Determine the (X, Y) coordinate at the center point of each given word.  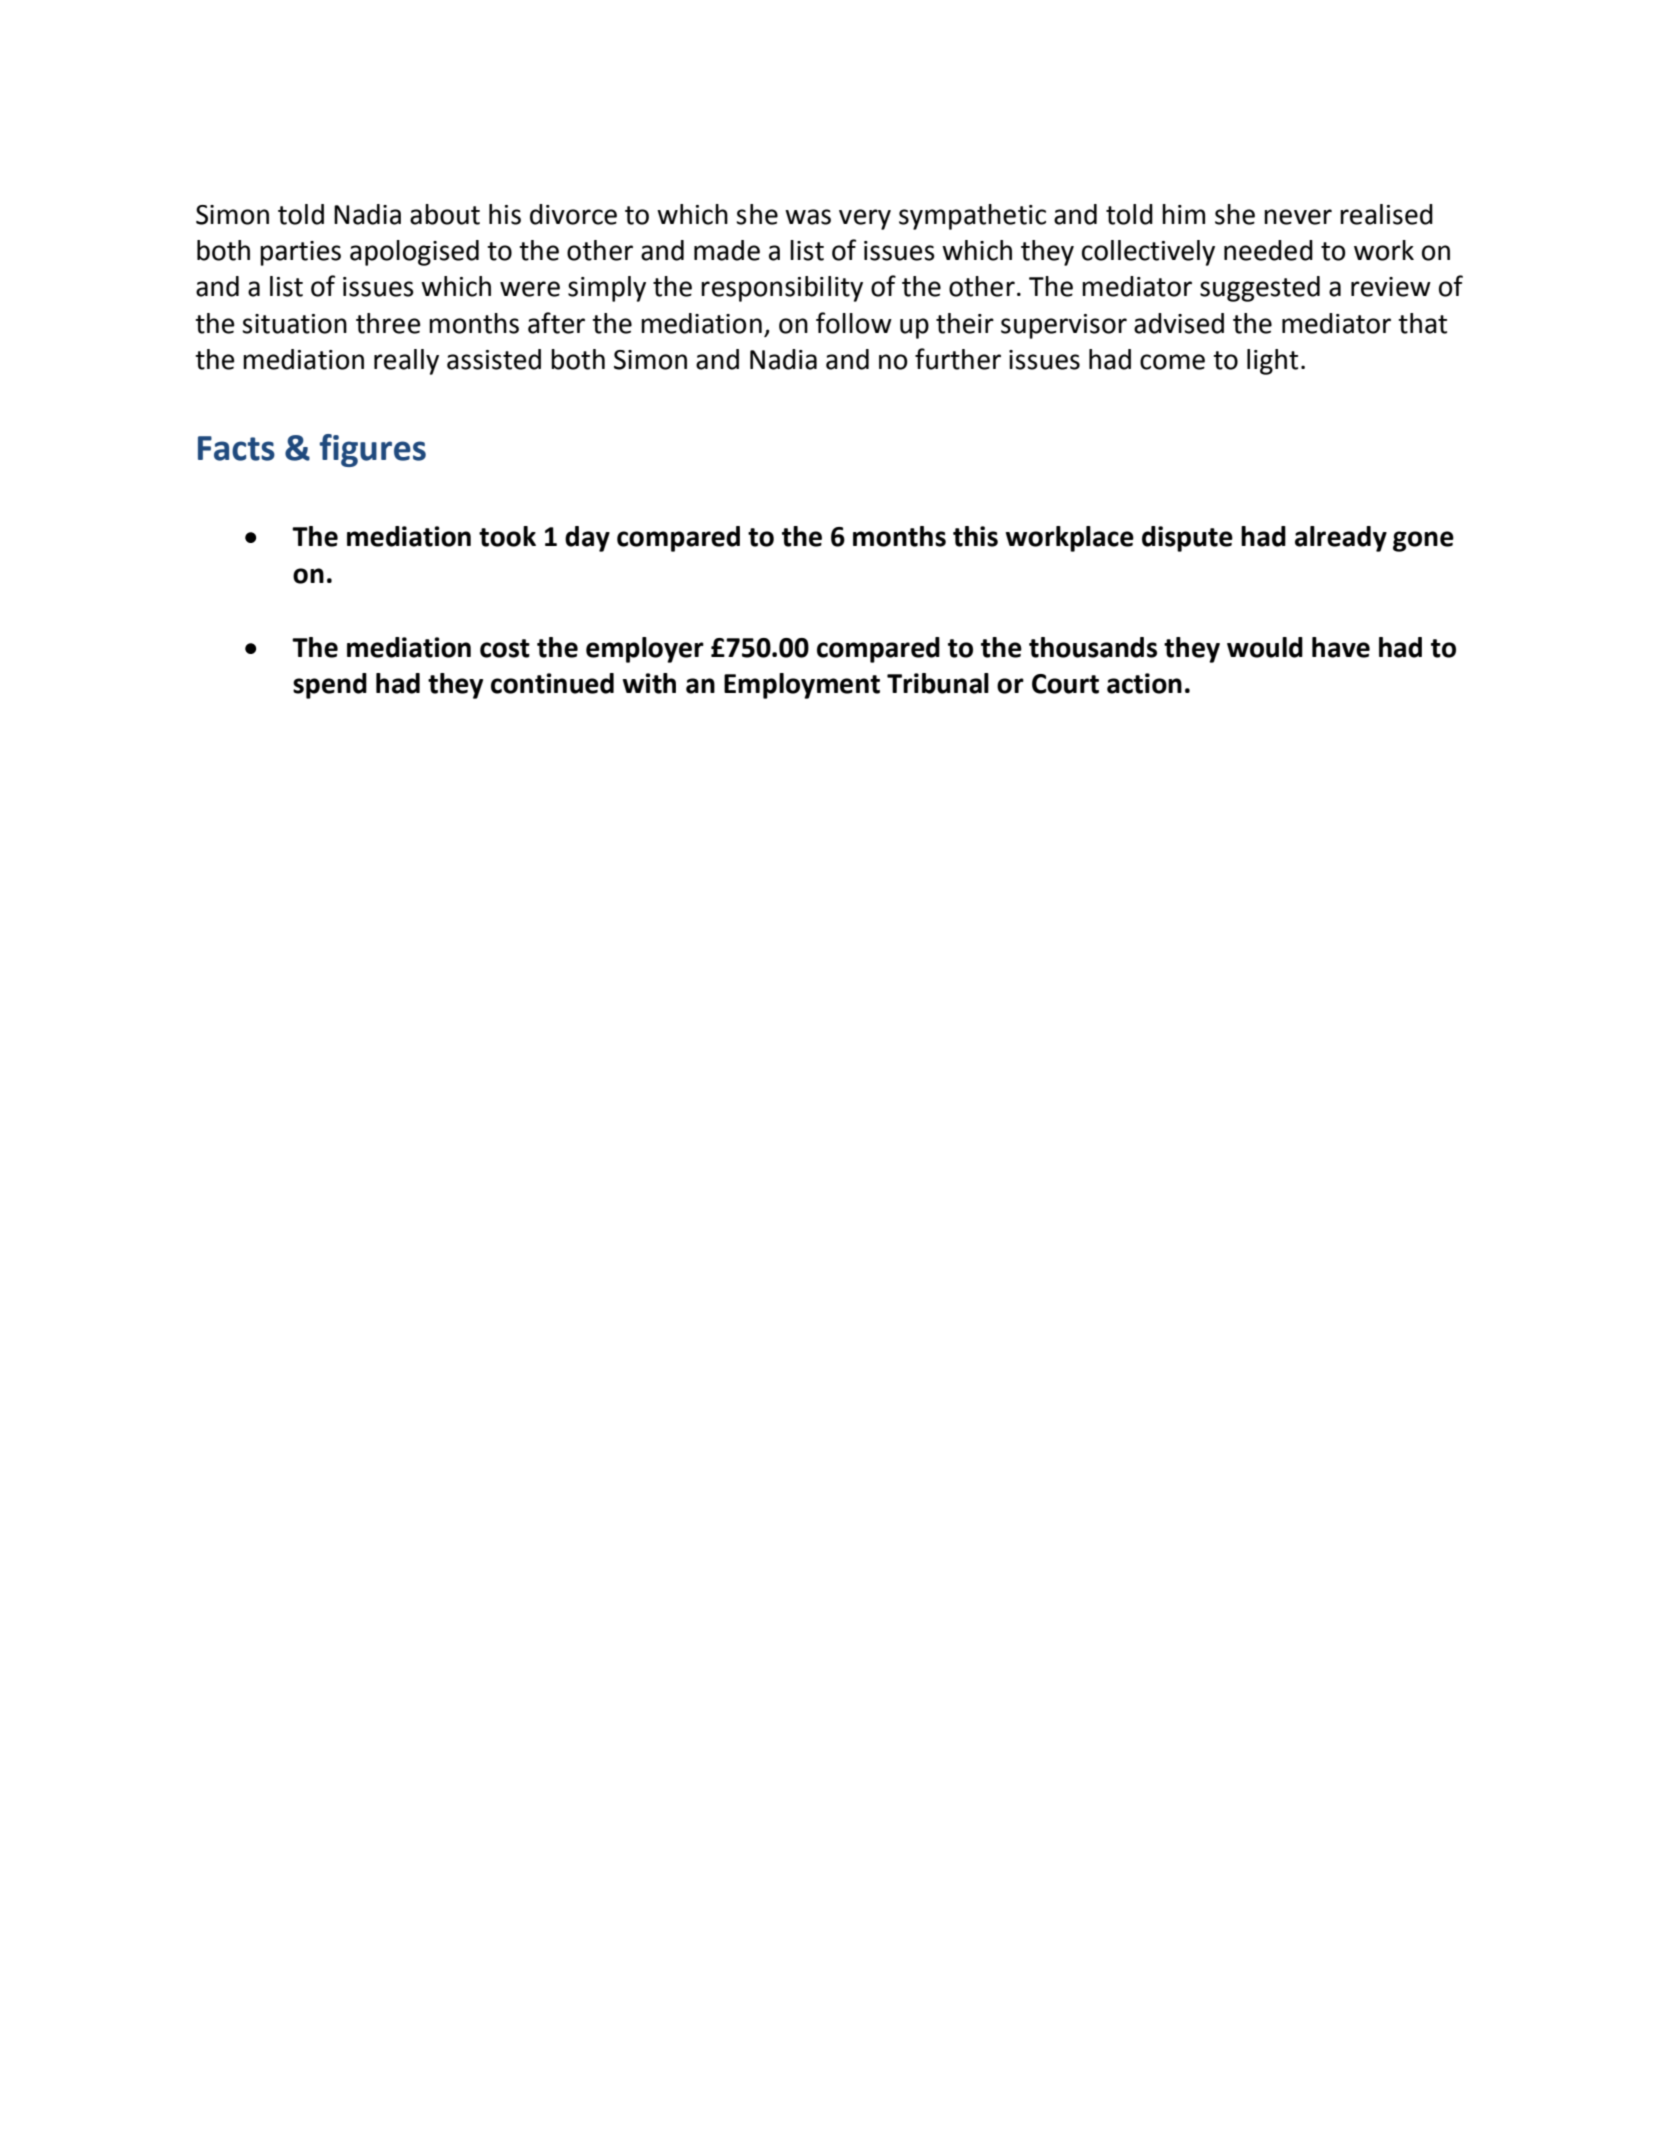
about (445, 214)
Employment (802, 686)
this (975, 536)
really (406, 362)
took (507, 536)
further (958, 359)
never (1298, 217)
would (1265, 647)
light (1272, 362)
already (1341, 539)
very (865, 219)
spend (330, 686)
